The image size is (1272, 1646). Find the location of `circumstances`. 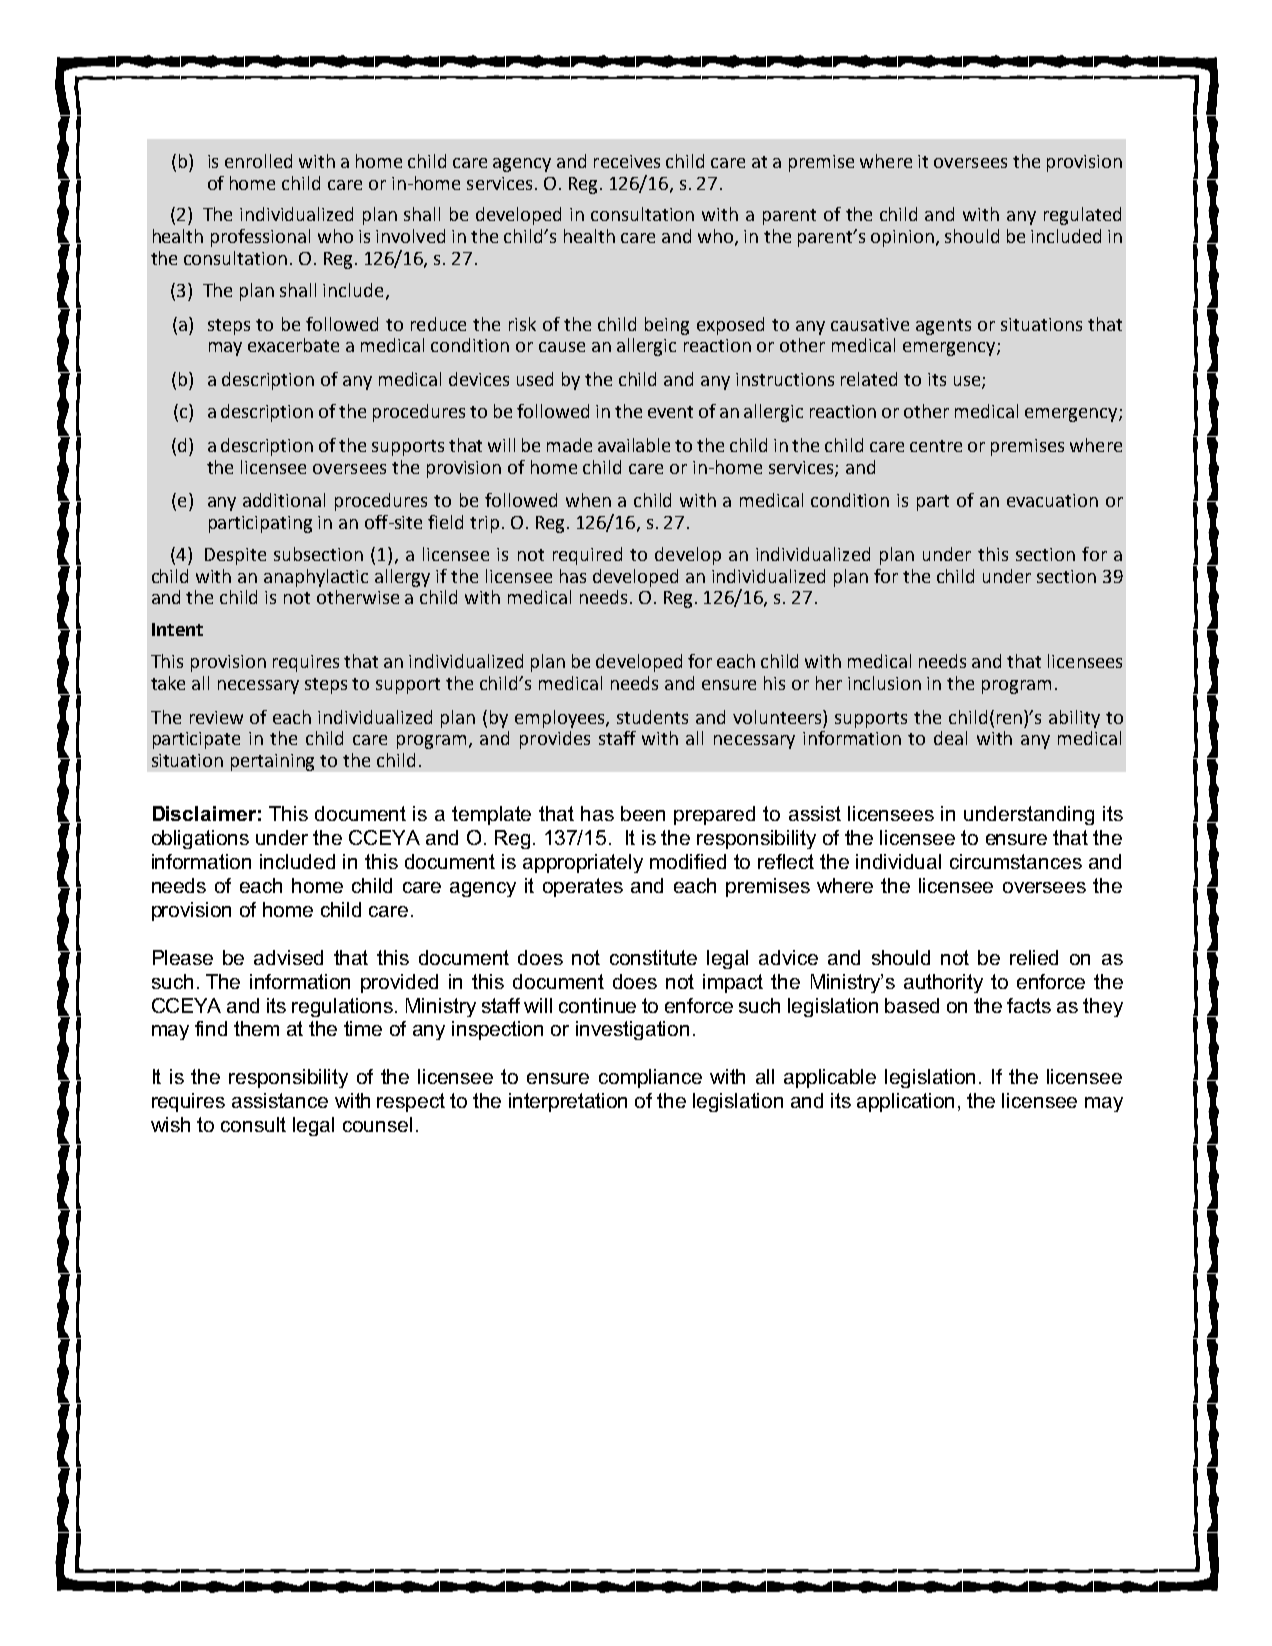

circumstances is located at coordinates (1016, 861).
